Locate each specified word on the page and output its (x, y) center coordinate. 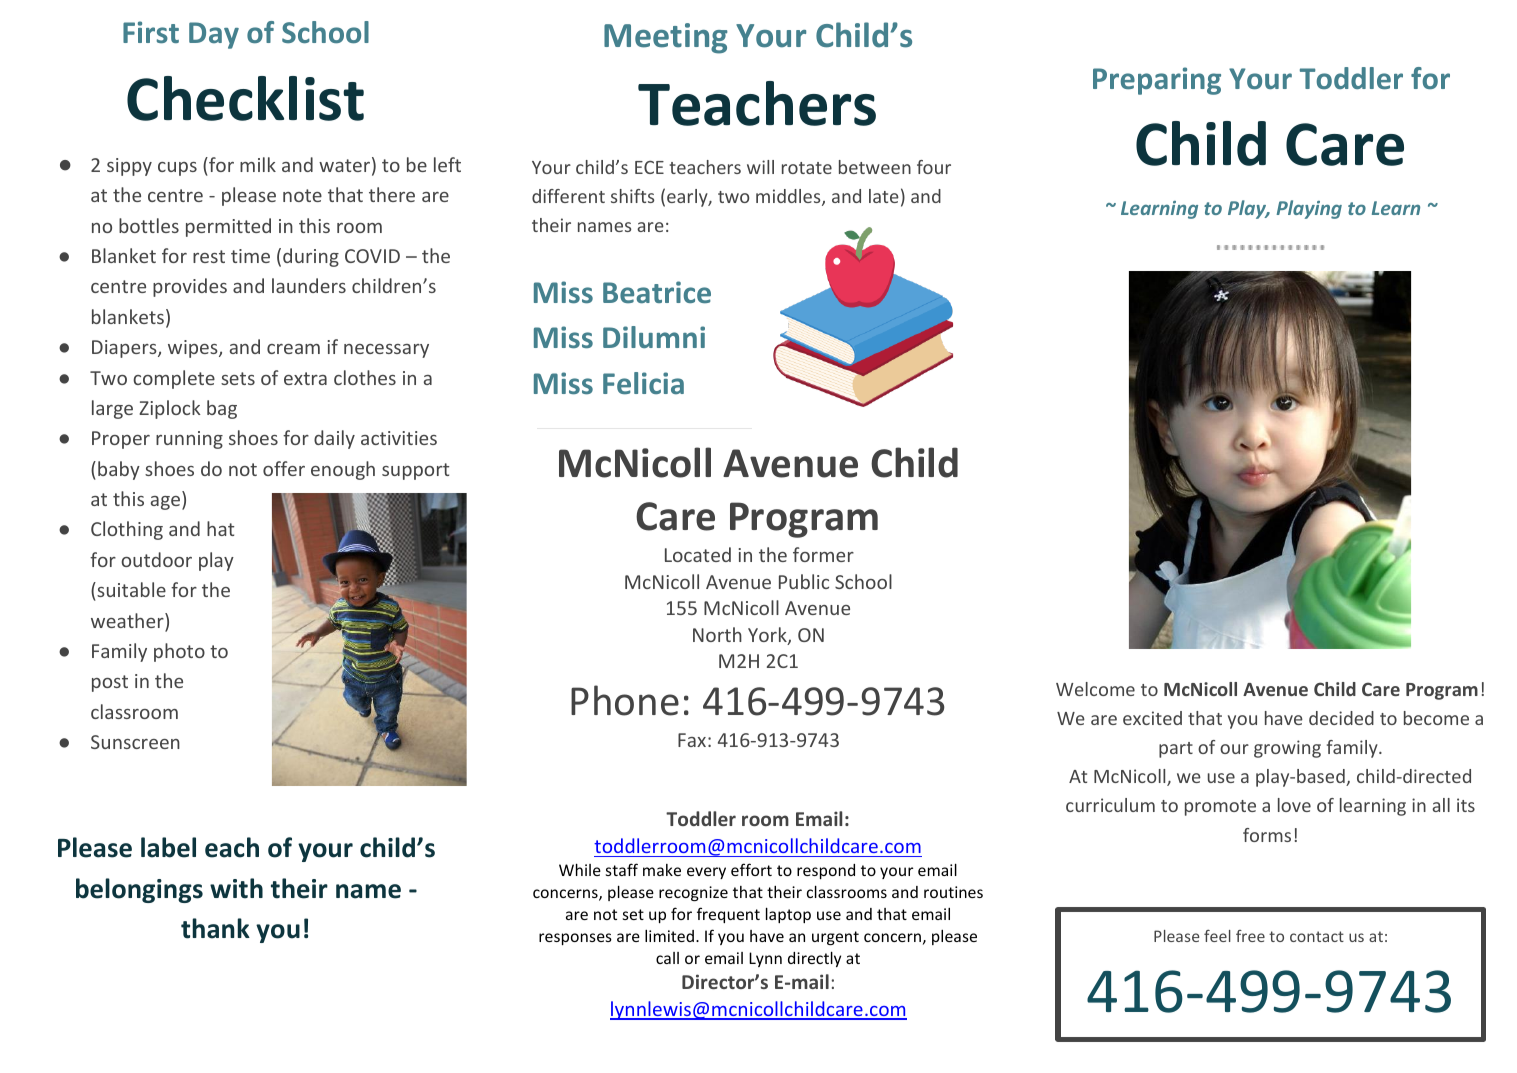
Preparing (1157, 81)
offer (284, 468)
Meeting (666, 38)
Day (214, 35)
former (823, 554)
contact (1317, 936)
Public (804, 581)
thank (215, 928)
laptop (788, 915)
